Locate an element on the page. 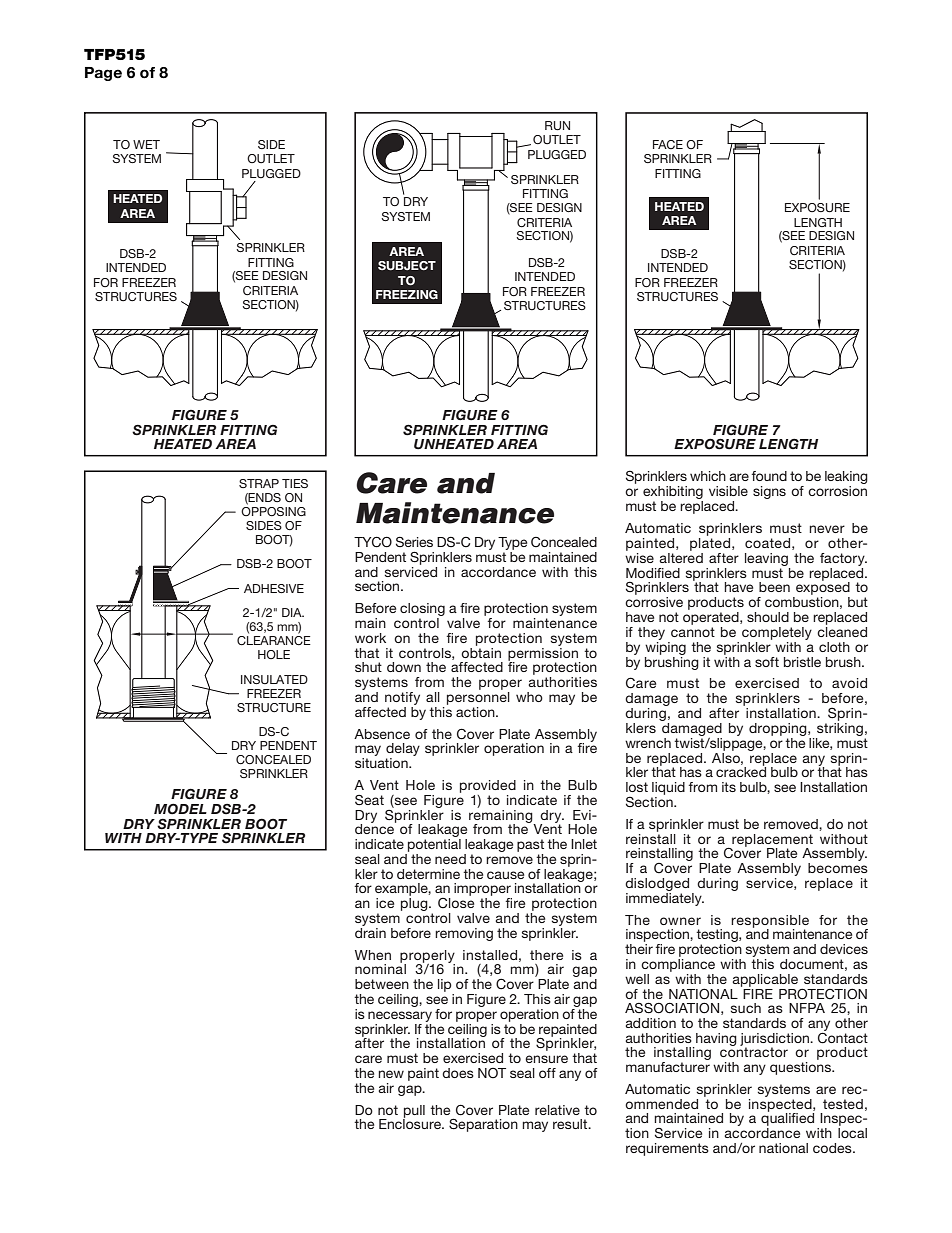 The height and width of the document is (1233, 952). completely is located at coordinates (777, 633).
